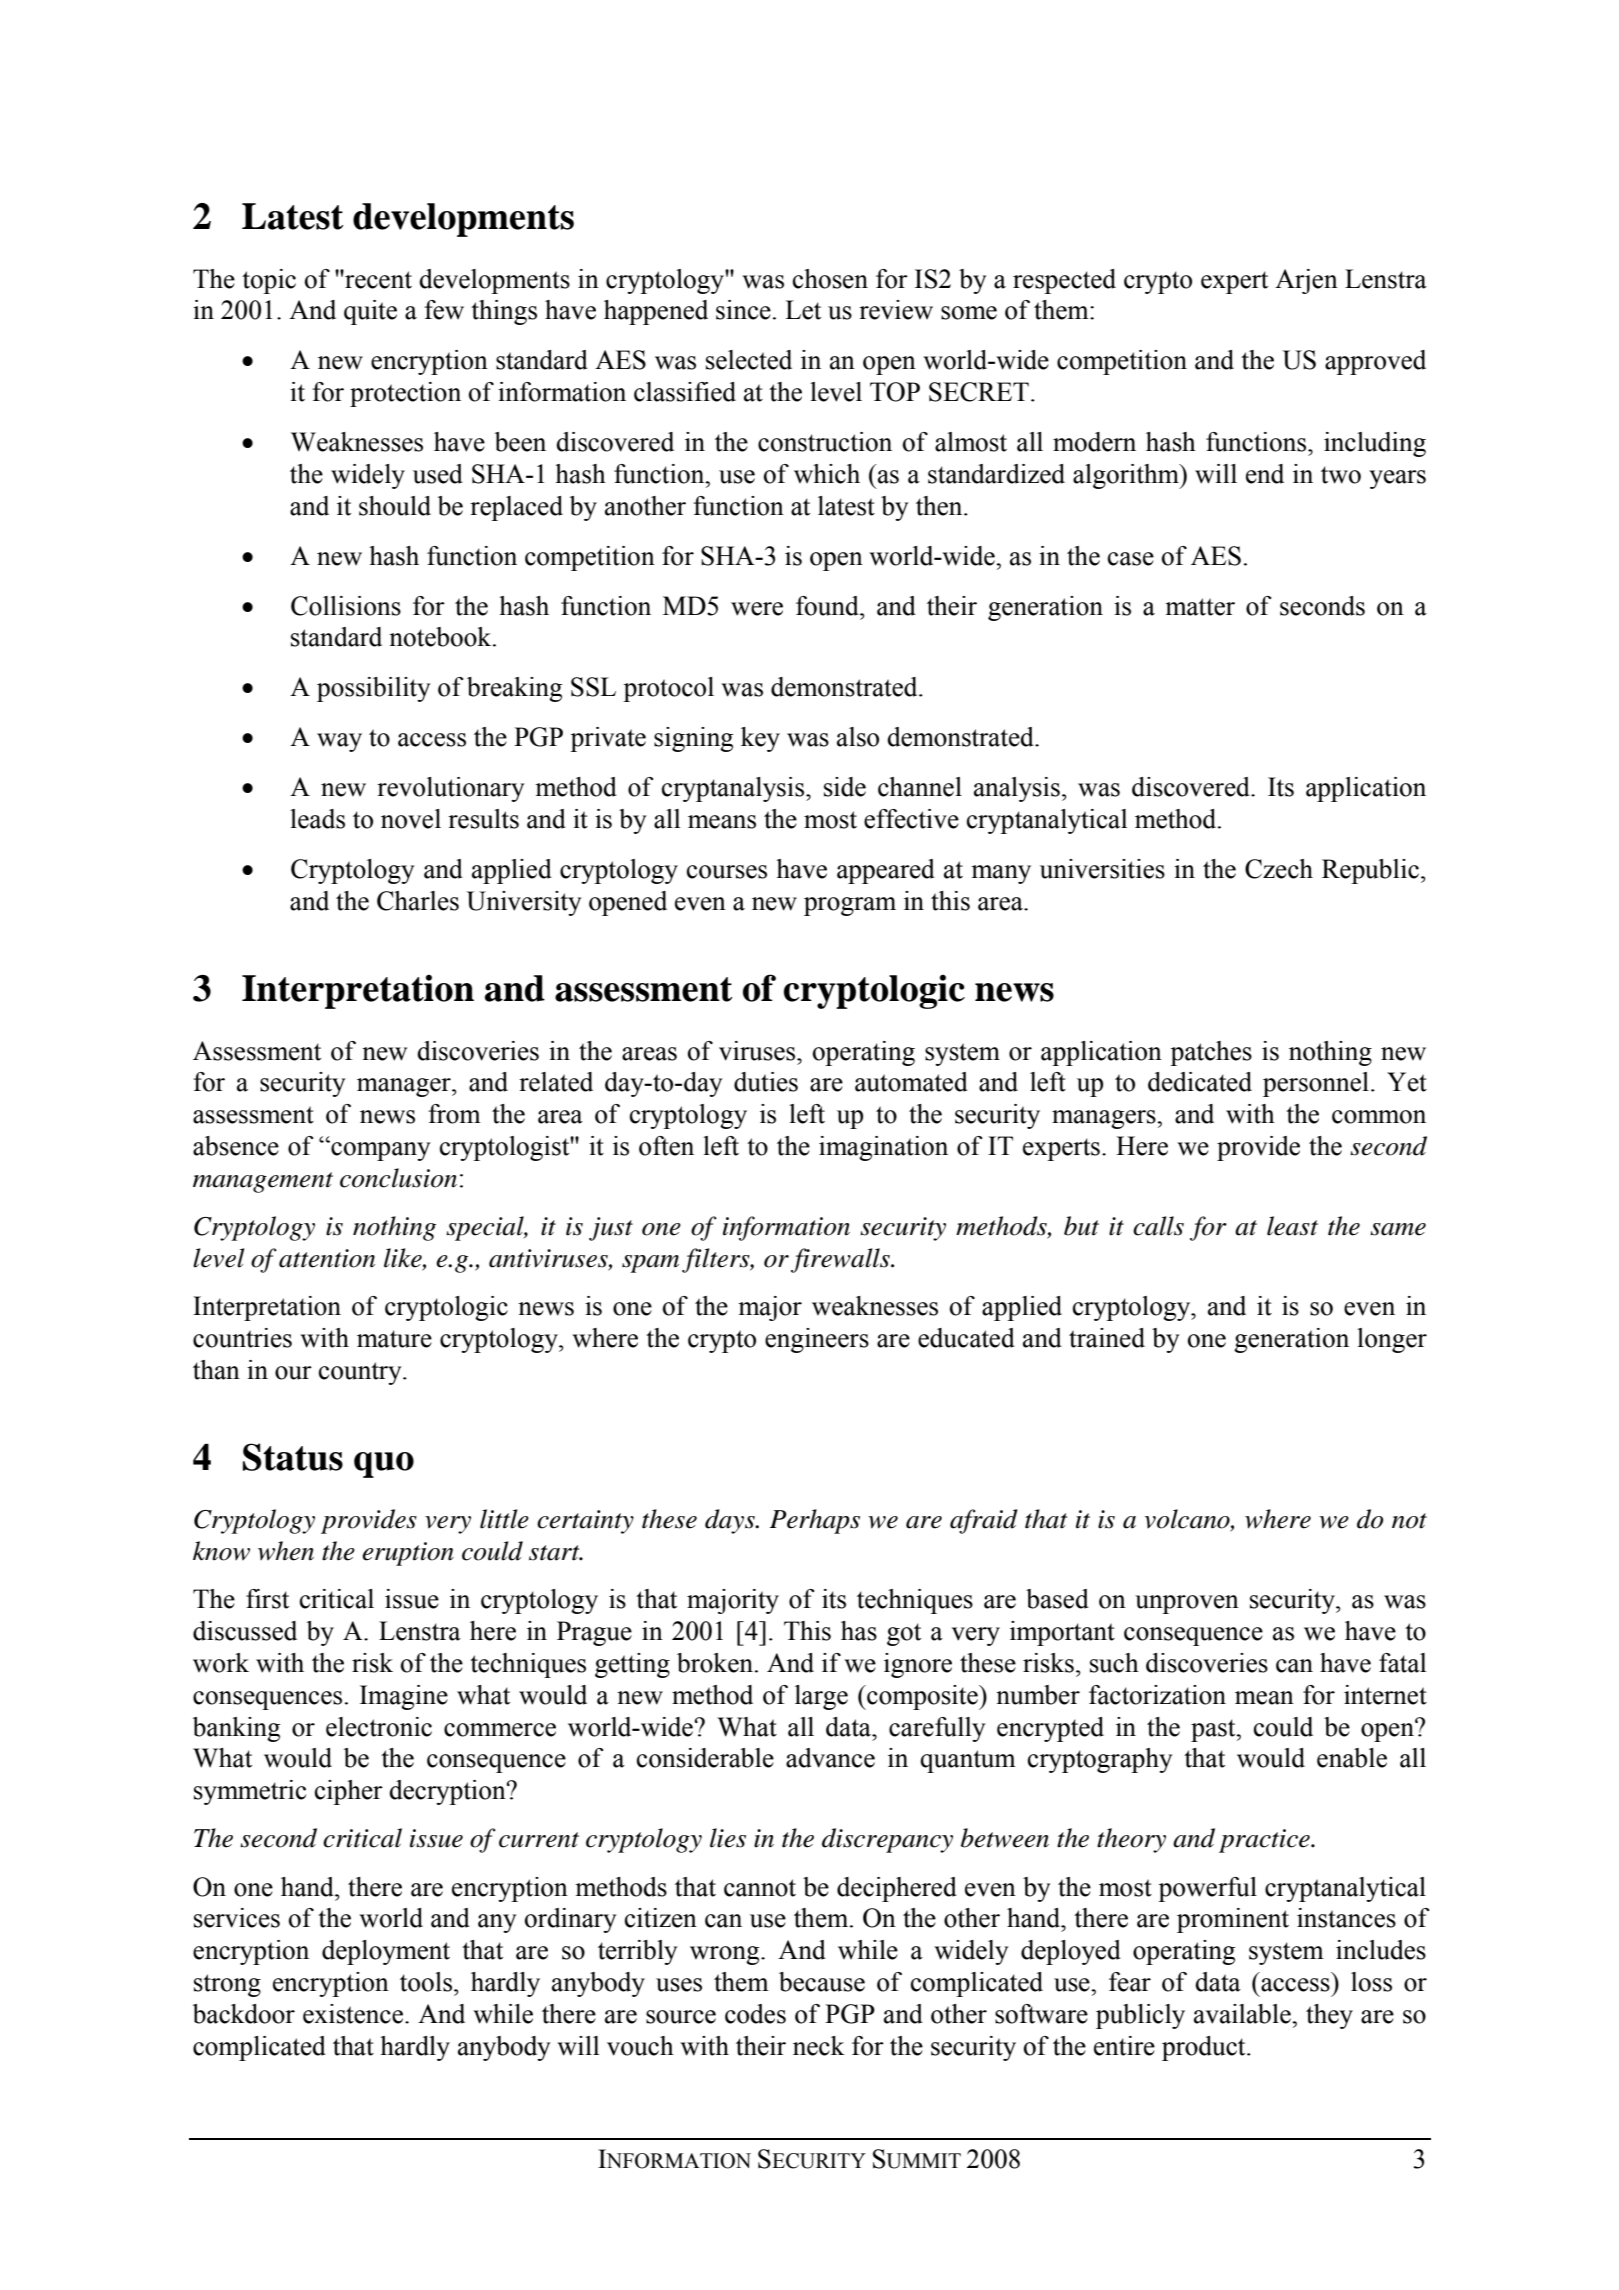  Describe the element at coordinates (354, 2014) in the image. I see `existence` at that location.
